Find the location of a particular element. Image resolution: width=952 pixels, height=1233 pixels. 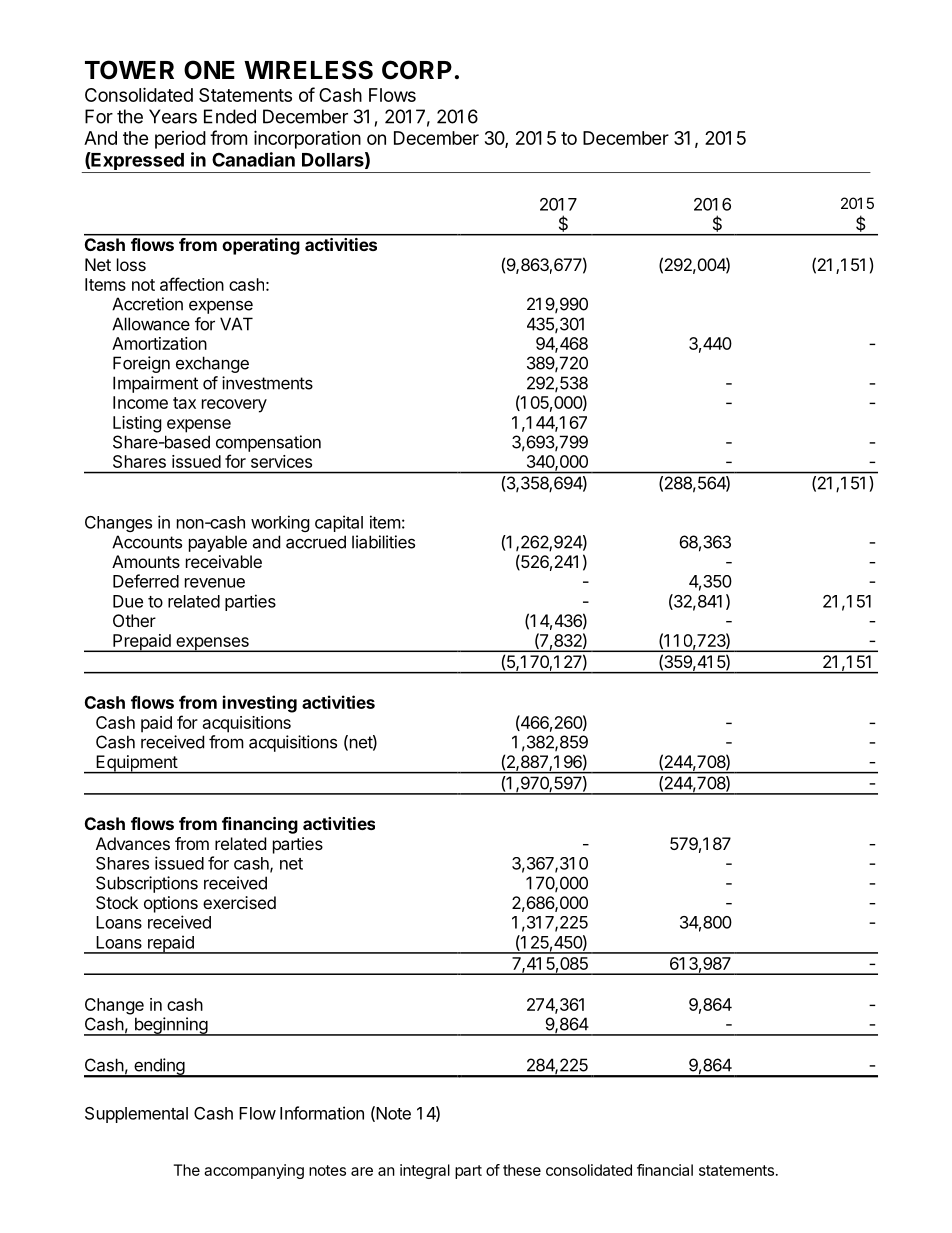

options is located at coordinates (171, 904).
